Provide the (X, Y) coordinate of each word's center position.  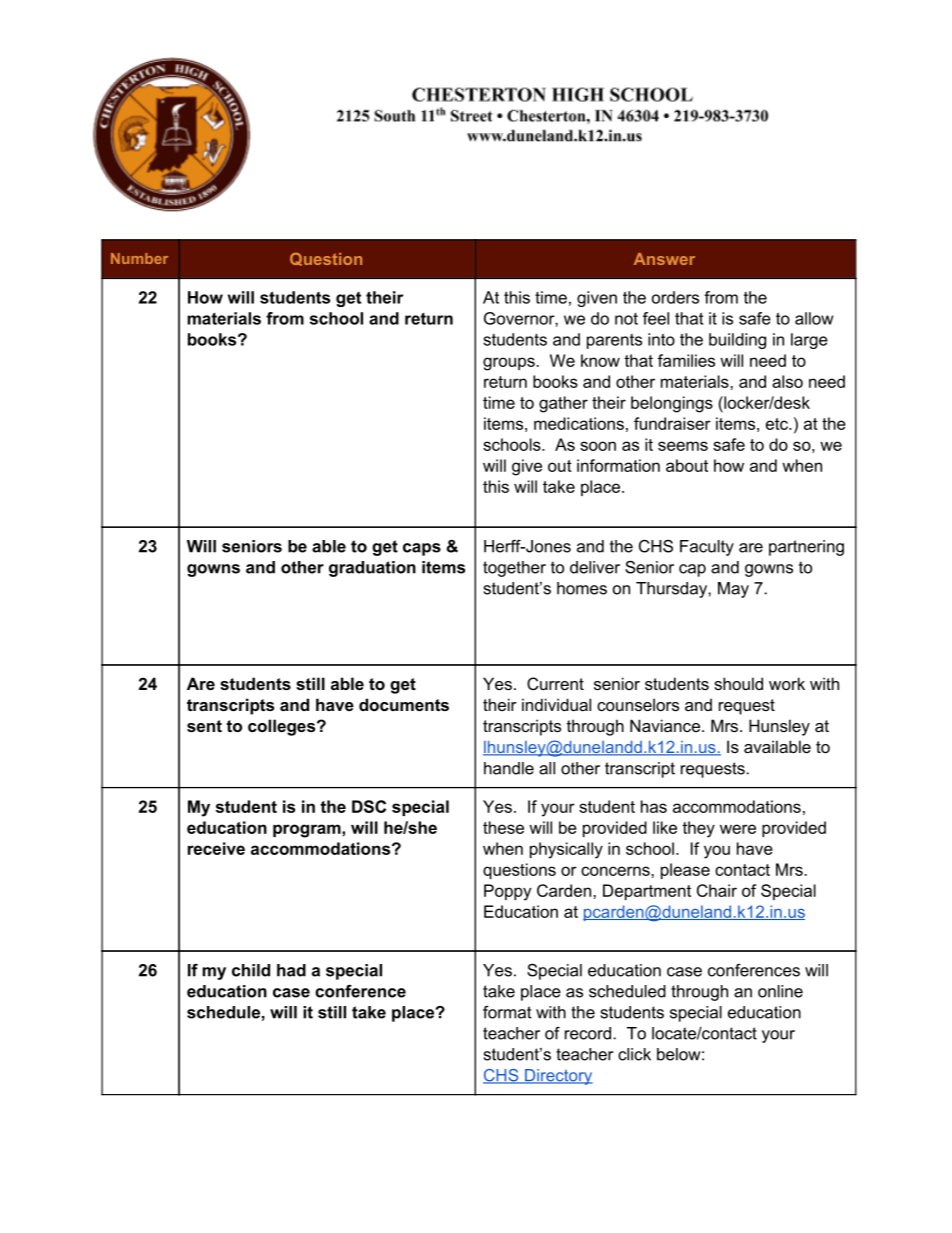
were (738, 829)
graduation (372, 569)
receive (216, 848)
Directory (558, 1077)
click (634, 1054)
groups (510, 364)
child (251, 970)
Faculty (707, 548)
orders (675, 297)
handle (509, 768)
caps (422, 549)
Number (139, 258)
